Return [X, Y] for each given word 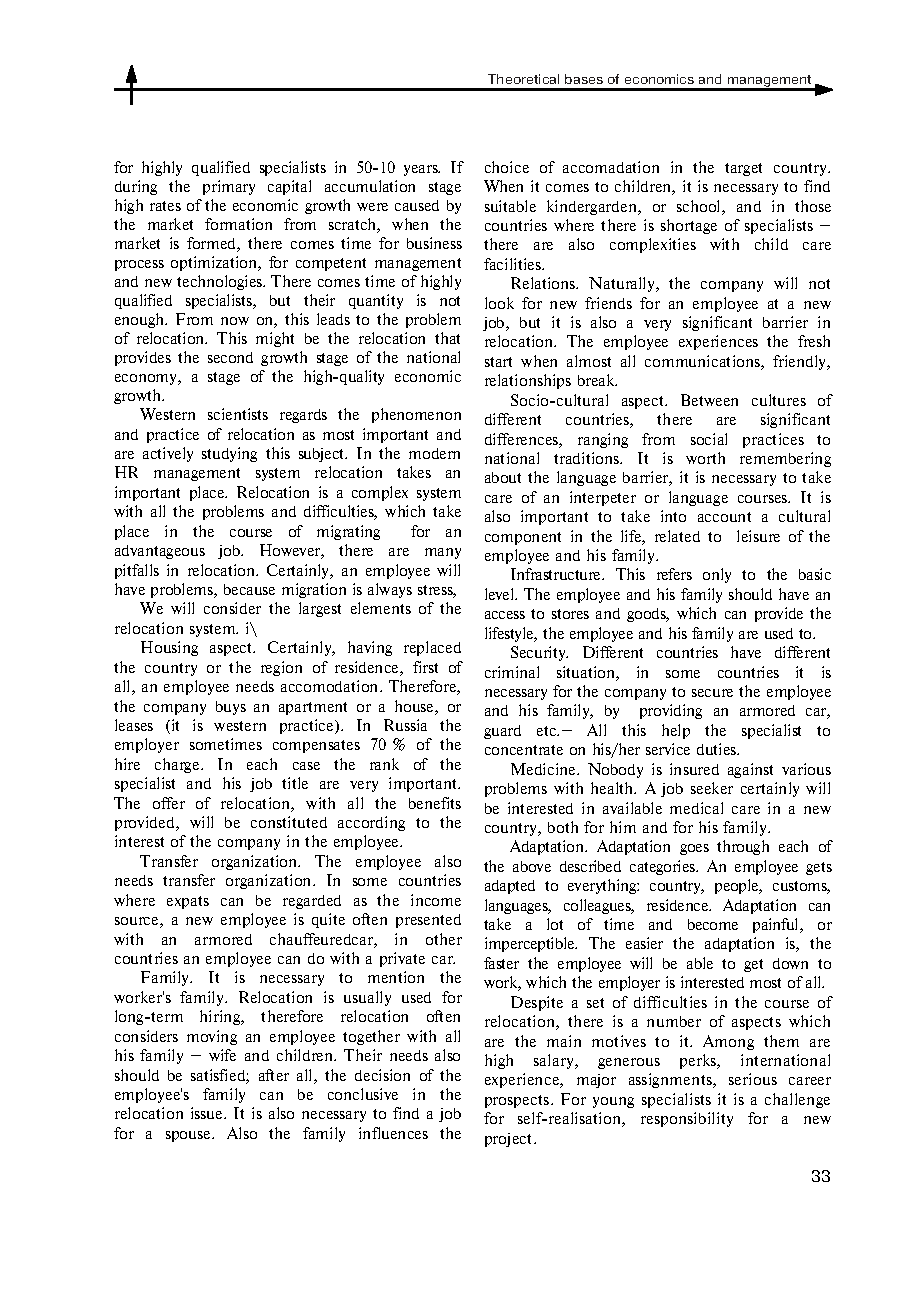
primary [229, 187]
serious [753, 1079]
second [230, 357]
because [249, 589]
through [743, 847]
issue [208, 1113]
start [498, 362]
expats [188, 902]
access [505, 615]
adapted [510, 887]
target [743, 169]
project [510, 1140]
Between [709, 400]
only [717, 575]
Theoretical [523, 79]
